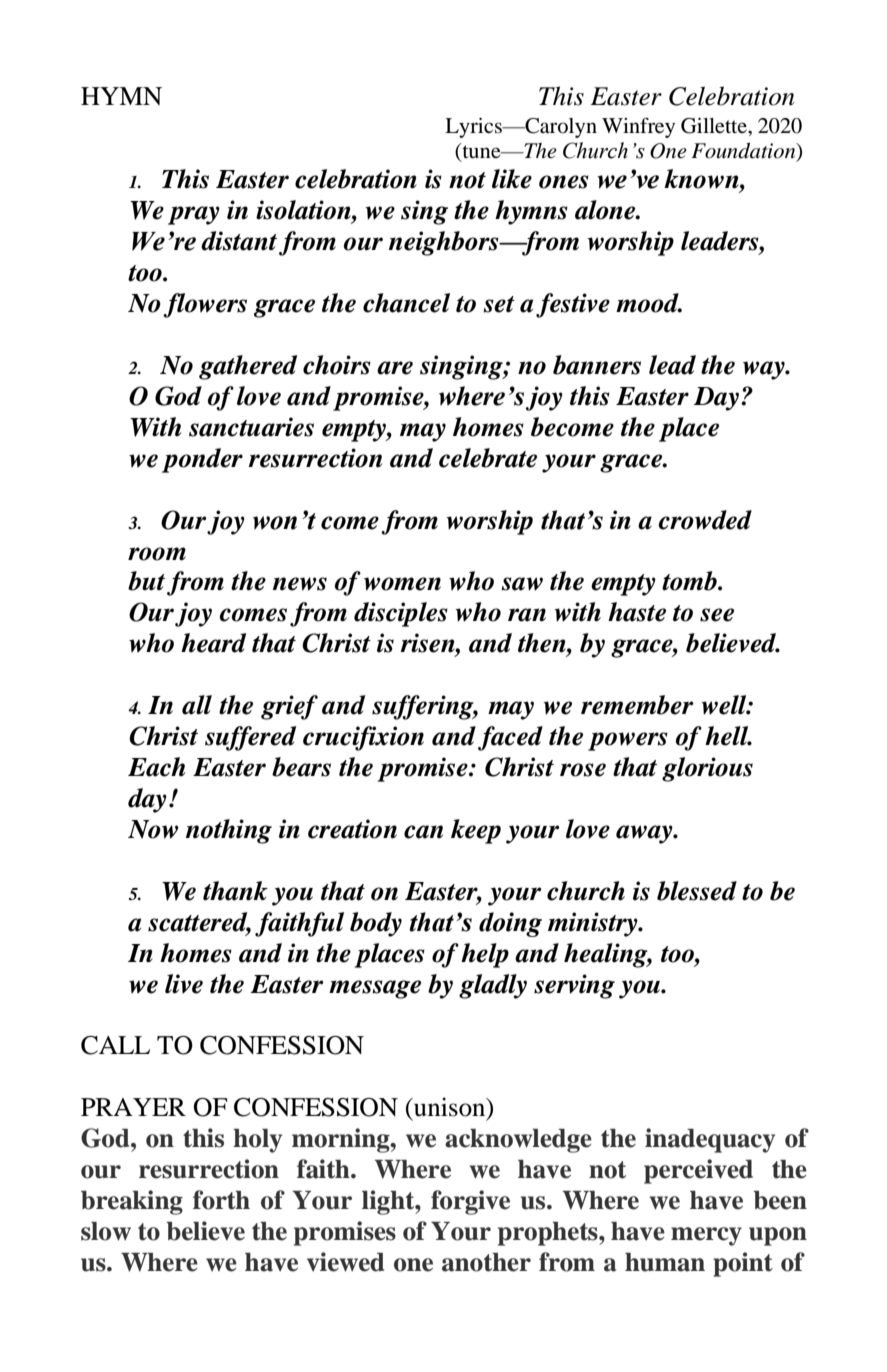 The image size is (887, 1372). What do you see at coordinates (470, 1202) in the screenshot?
I see `forgive` at bounding box center [470, 1202].
